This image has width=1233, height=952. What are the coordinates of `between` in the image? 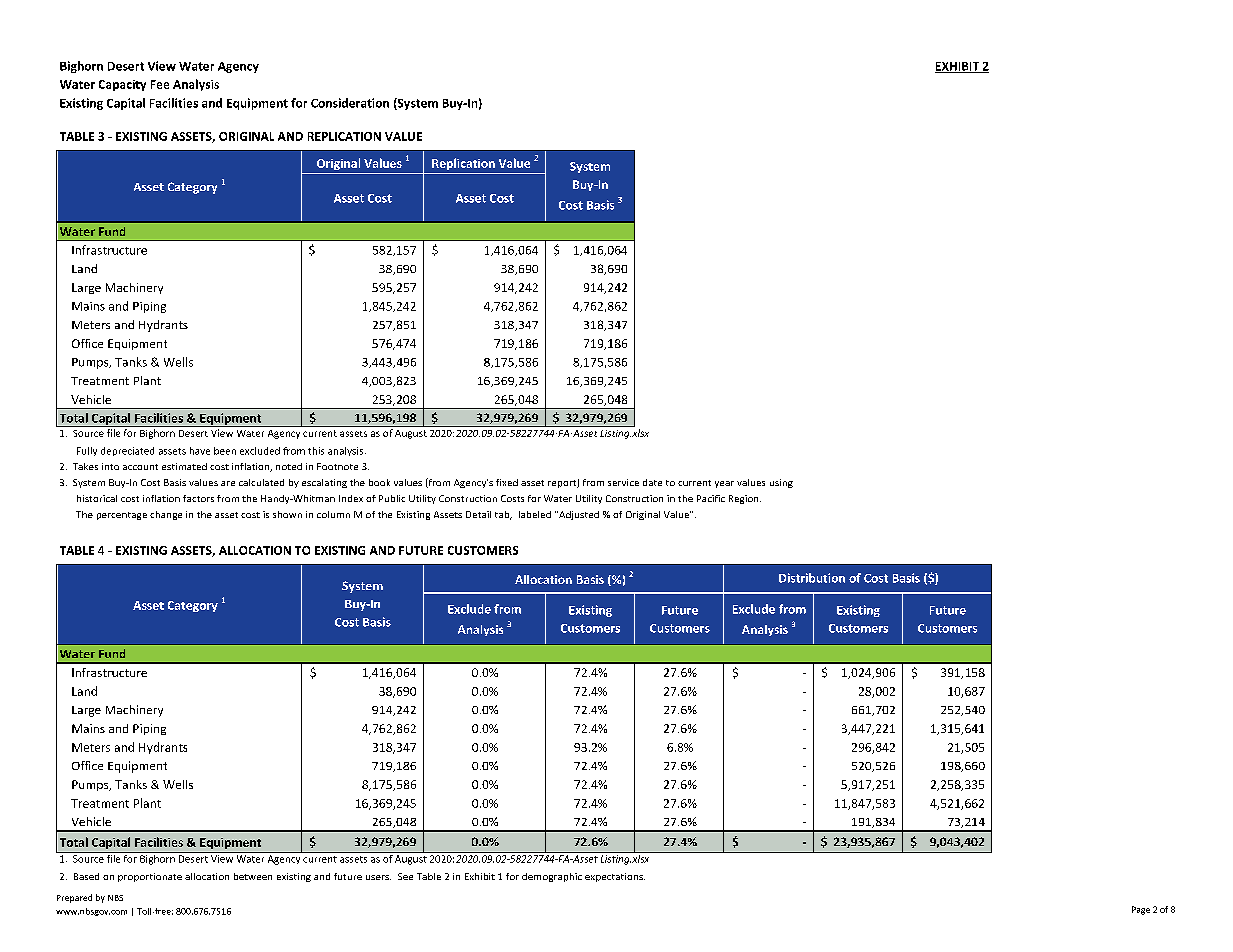 It's located at (253, 876).
